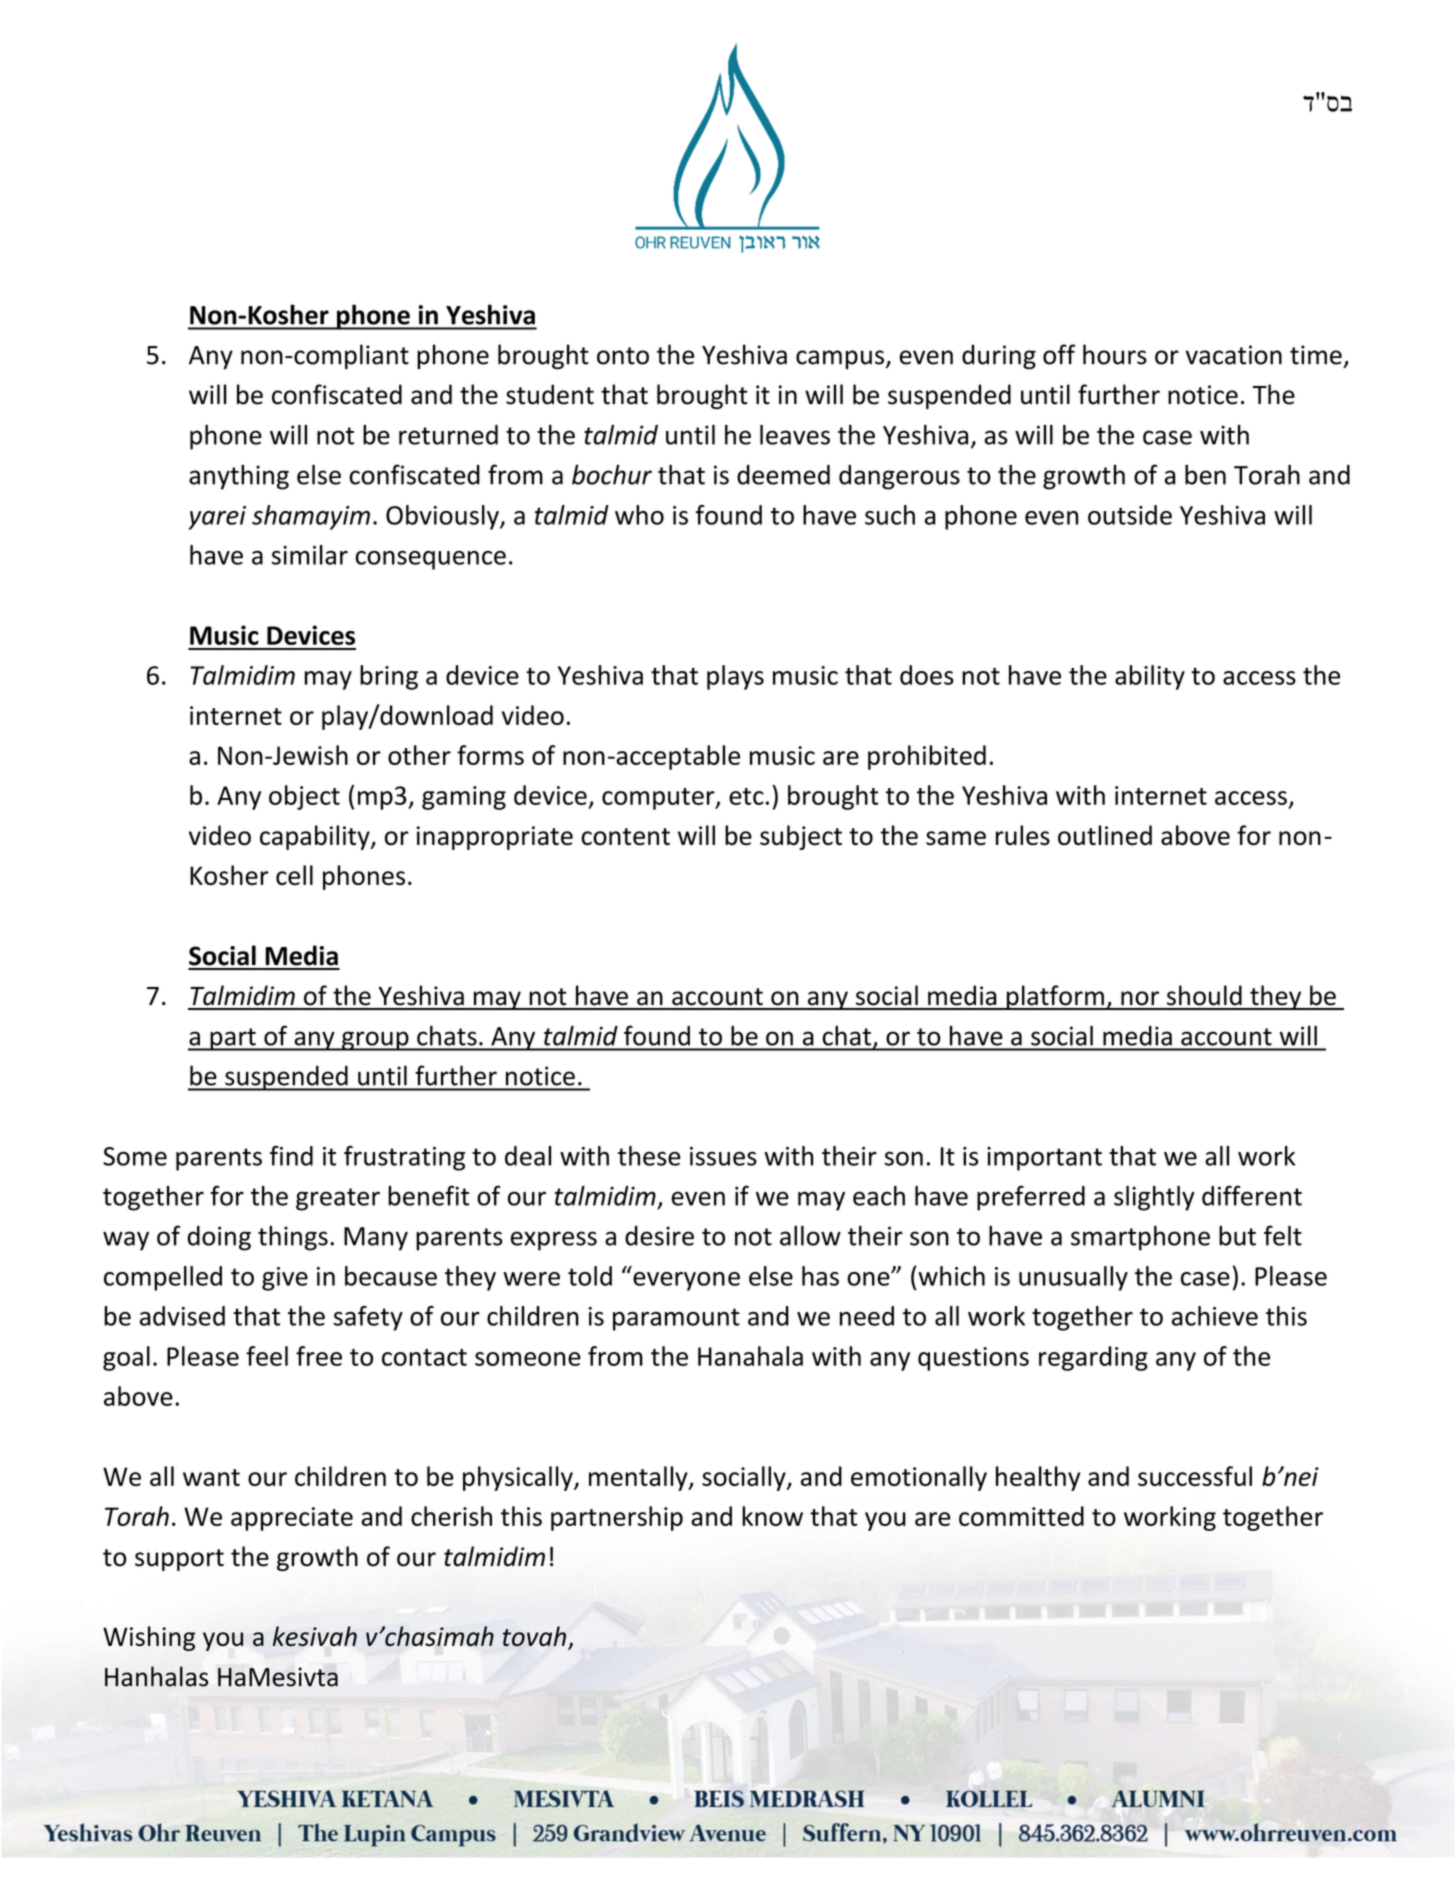 The height and width of the screenshot is (1883, 1455). Describe the element at coordinates (304, 797) in the screenshot. I see `object` at that location.
